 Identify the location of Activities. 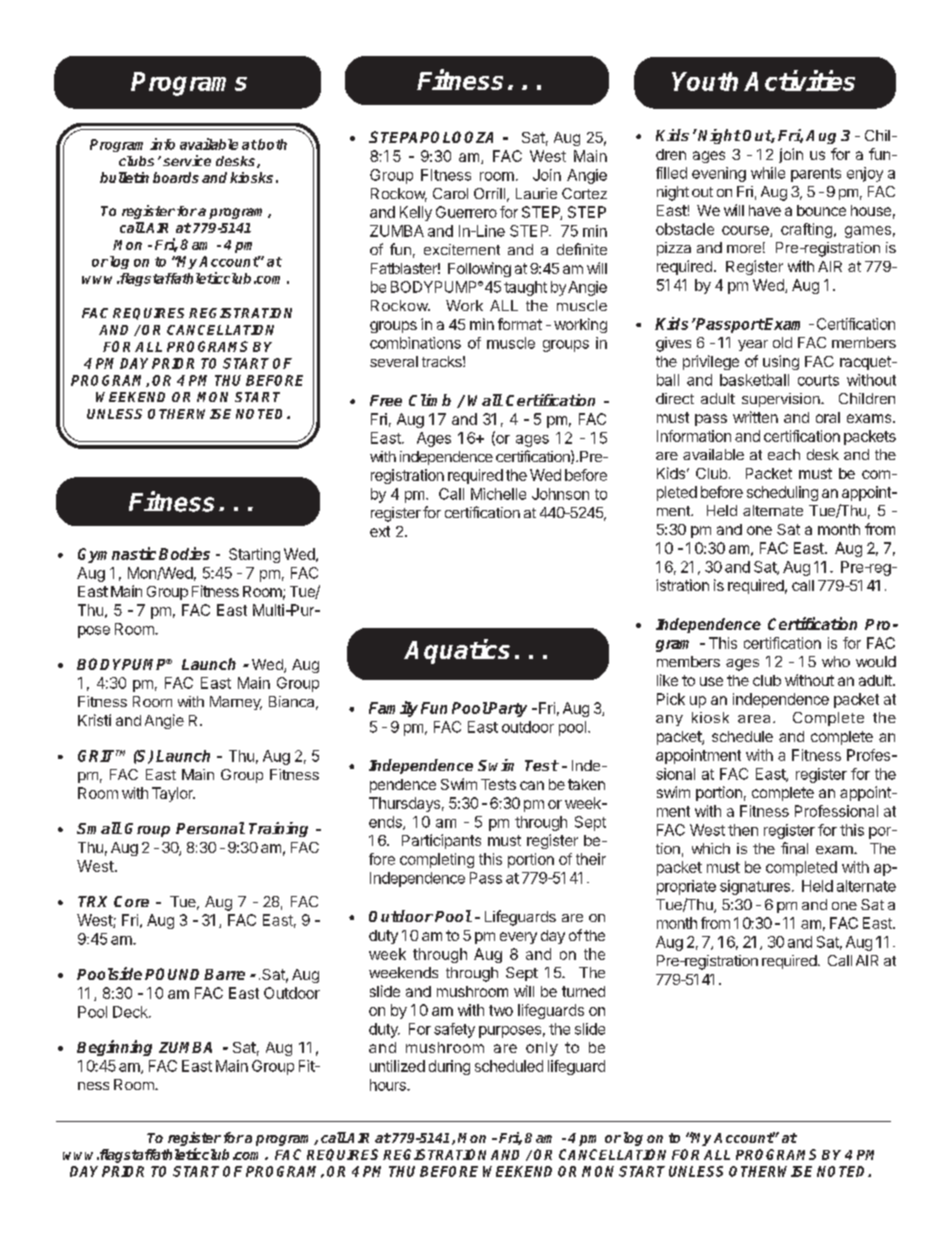
(799, 80).
